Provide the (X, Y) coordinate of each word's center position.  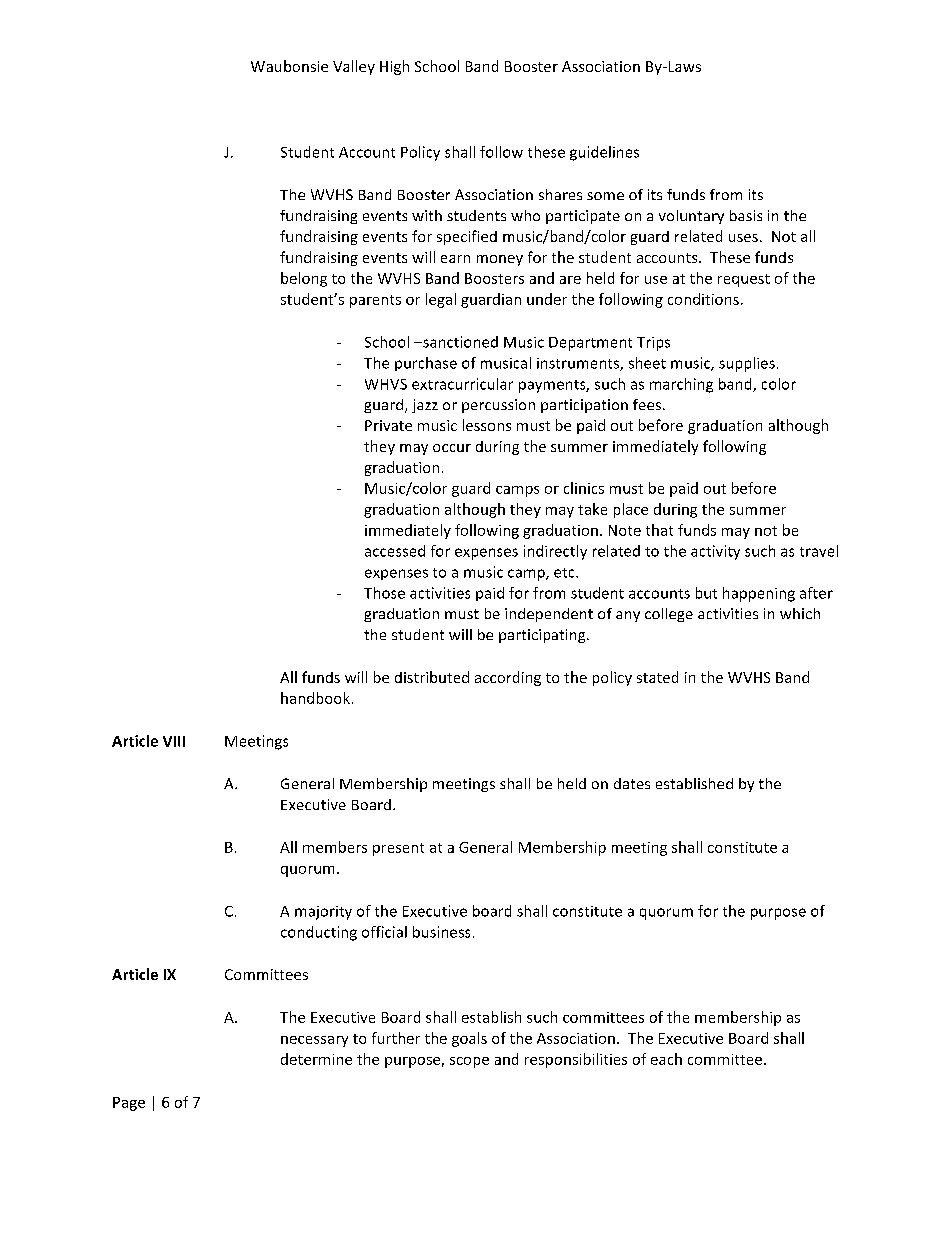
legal (441, 300)
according (508, 678)
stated (657, 677)
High (394, 67)
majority (323, 913)
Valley (354, 67)
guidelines (604, 153)
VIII (174, 741)
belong (304, 279)
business (441, 932)
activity (715, 552)
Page (129, 1104)
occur (452, 448)
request (744, 280)
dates (632, 783)
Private (388, 425)
